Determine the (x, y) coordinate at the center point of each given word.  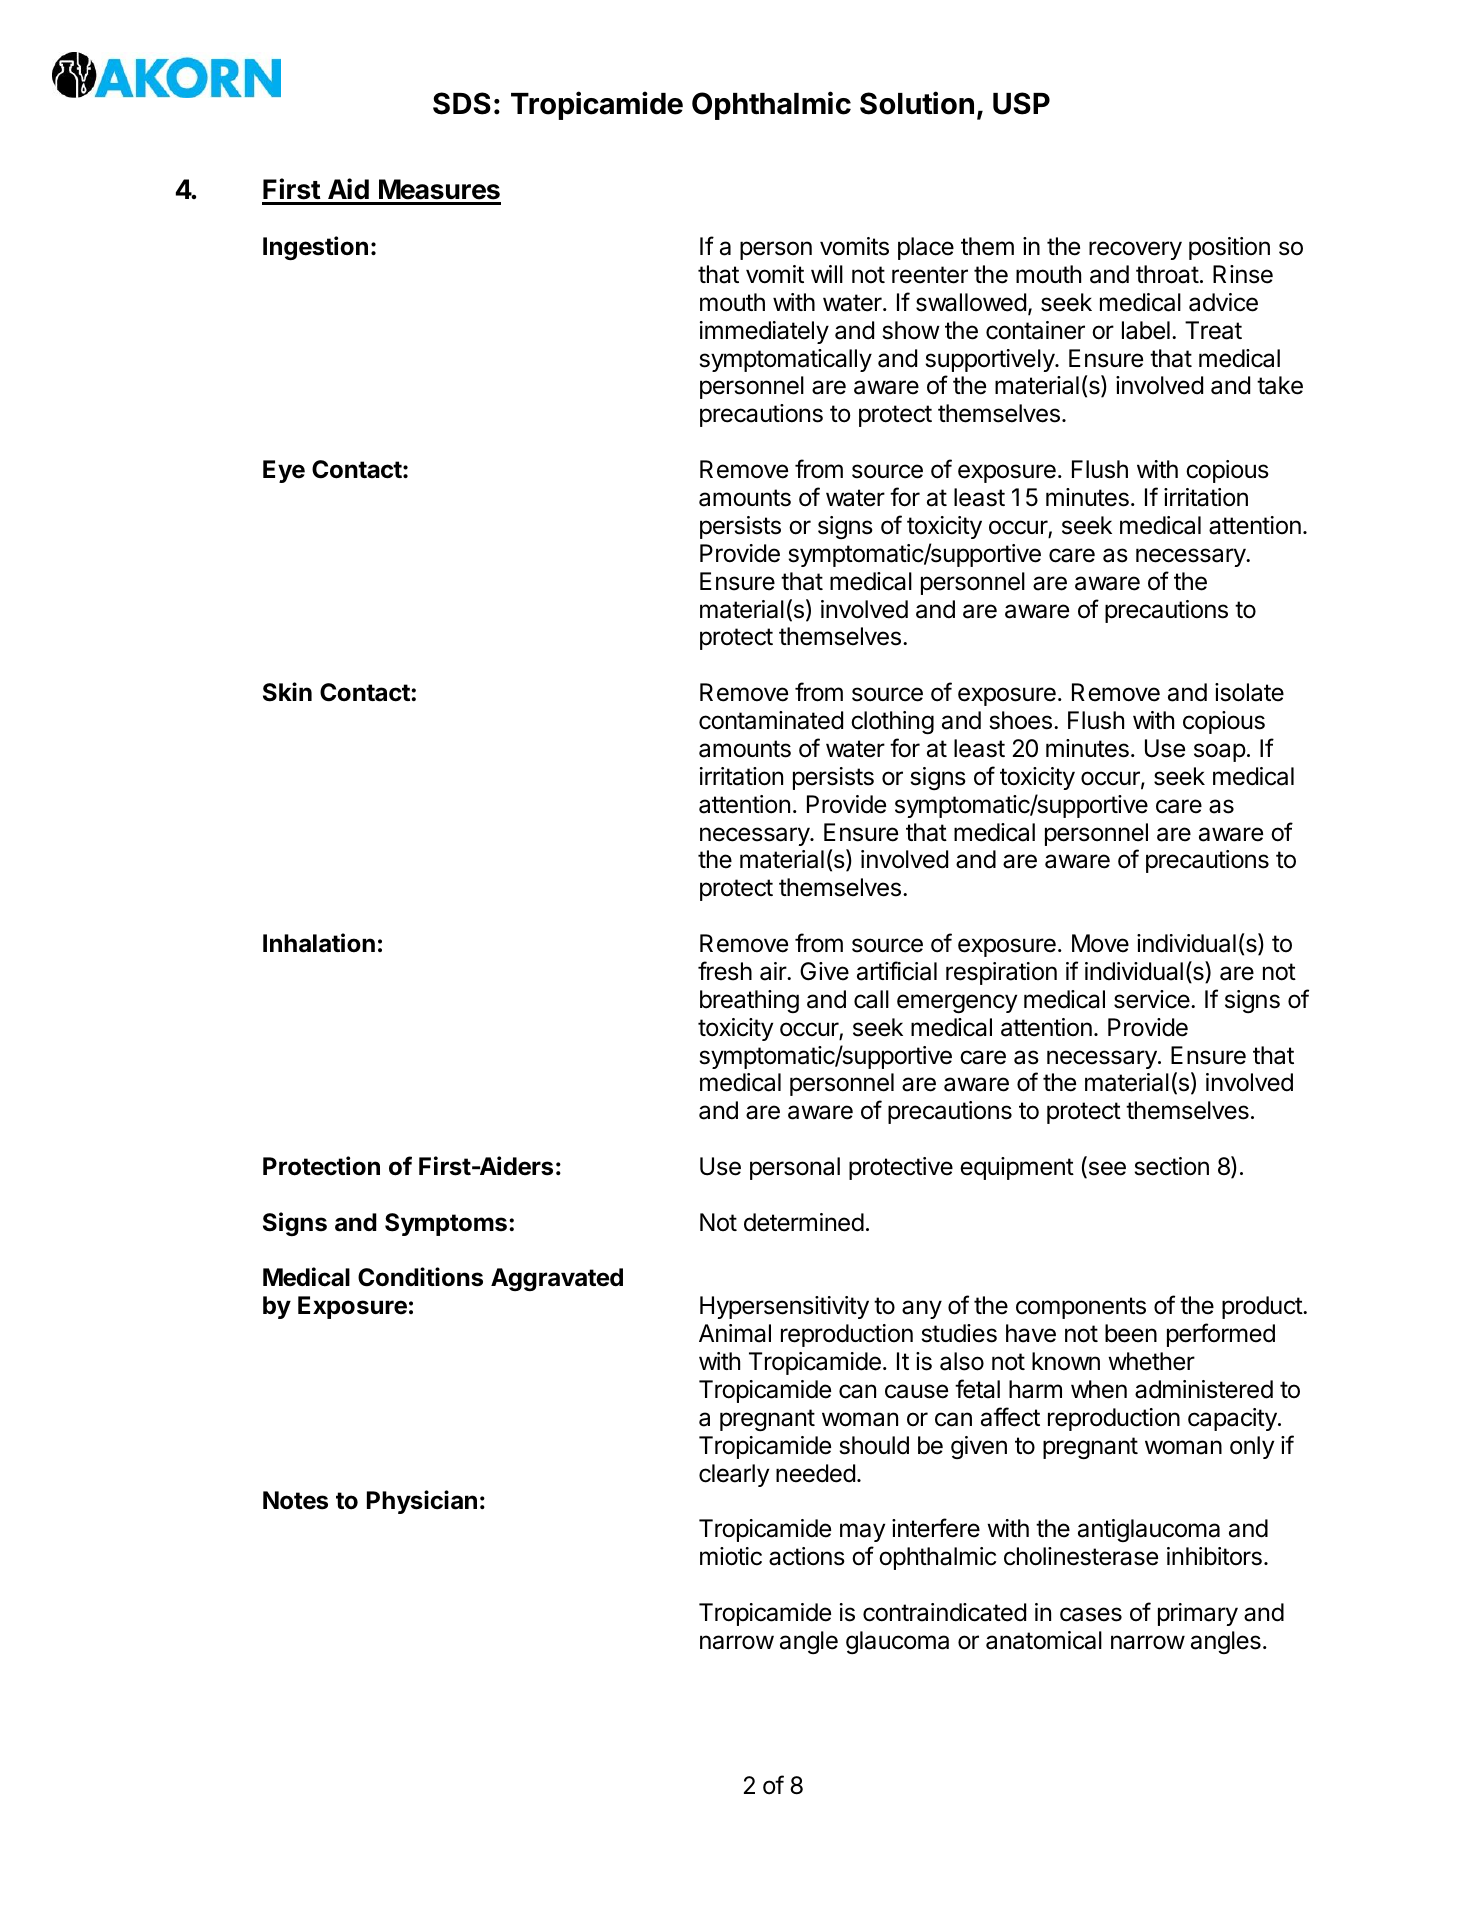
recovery (1135, 250)
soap (1220, 752)
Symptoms (446, 1224)
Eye (284, 471)
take (1280, 385)
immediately (764, 332)
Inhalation (319, 943)
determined (804, 1222)
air (774, 971)
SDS (462, 103)
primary (1198, 1614)
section (1171, 1166)
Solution (917, 103)
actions (807, 1556)
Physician (422, 1502)
